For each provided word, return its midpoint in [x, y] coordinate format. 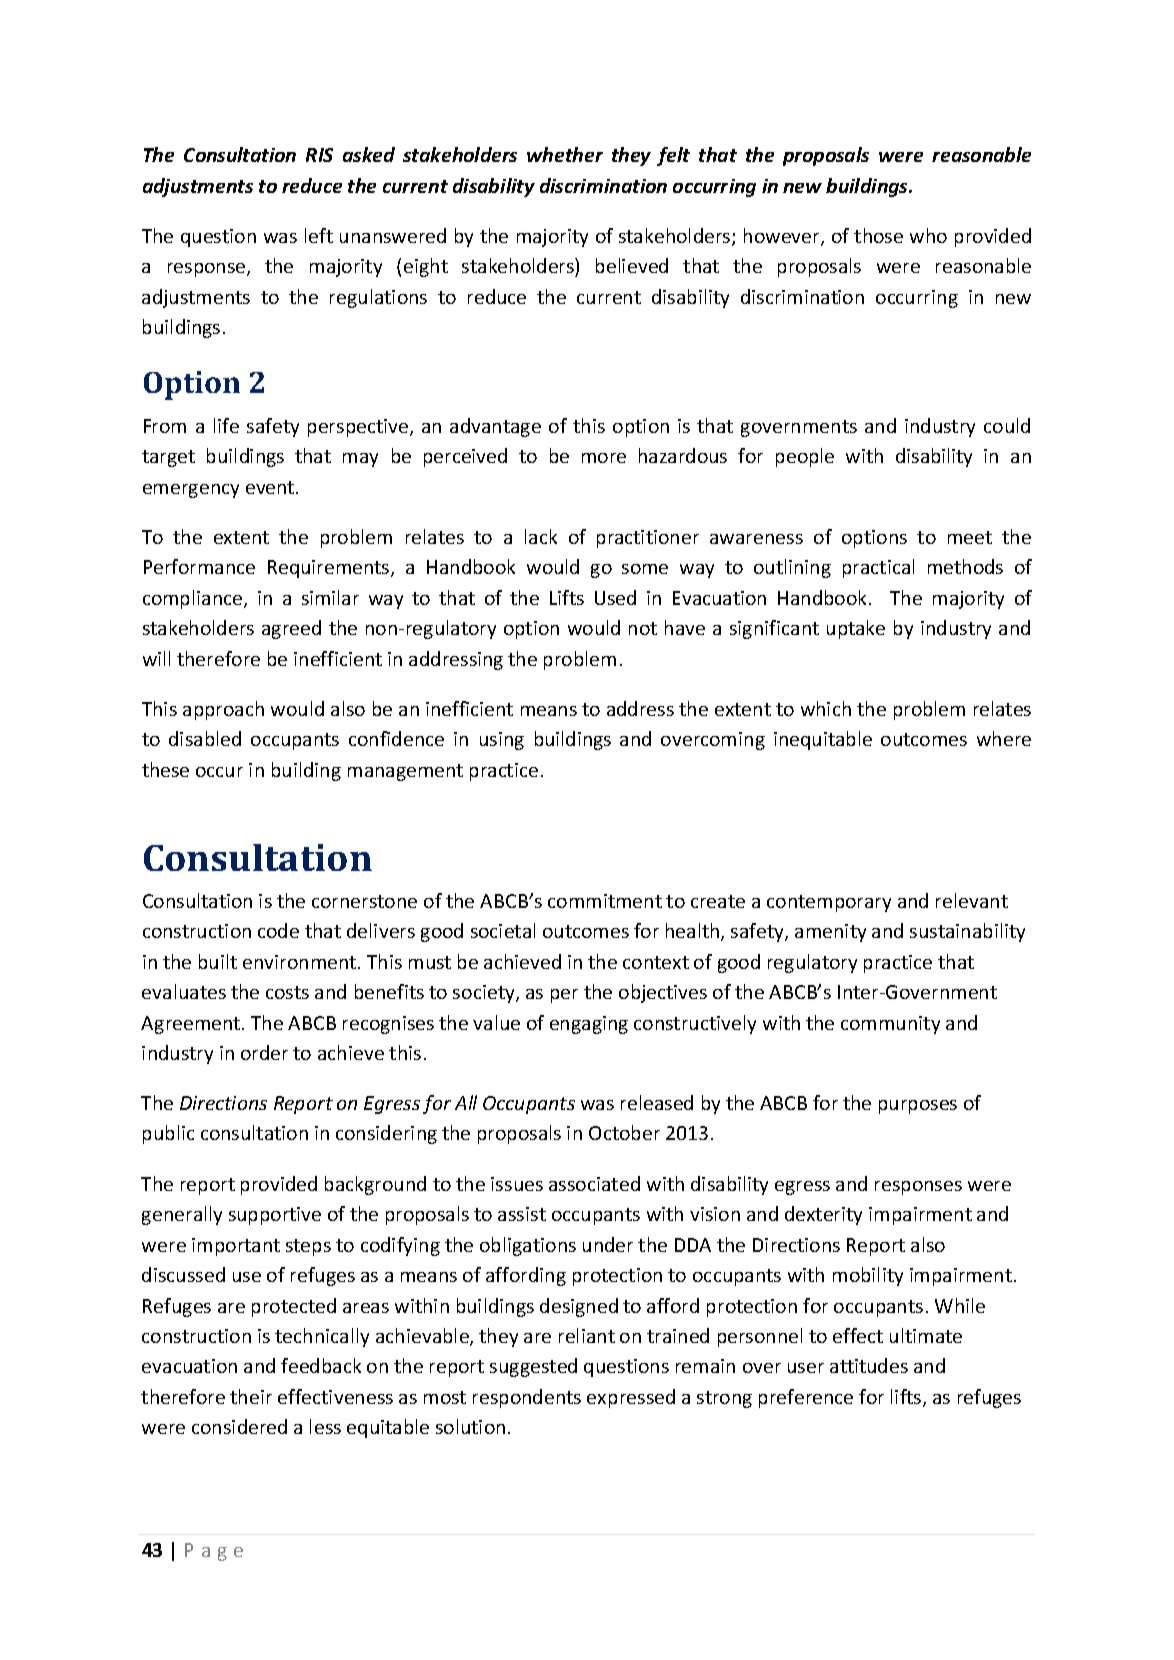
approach [223, 710]
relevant [972, 900]
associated [594, 1183]
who [928, 235]
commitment [605, 901]
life [226, 425]
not [643, 628]
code [278, 930]
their [251, 1396]
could [1007, 425]
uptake [856, 629]
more [604, 458]
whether [565, 154]
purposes [918, 1107]
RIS [319, 155]
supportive [275, 1216]
